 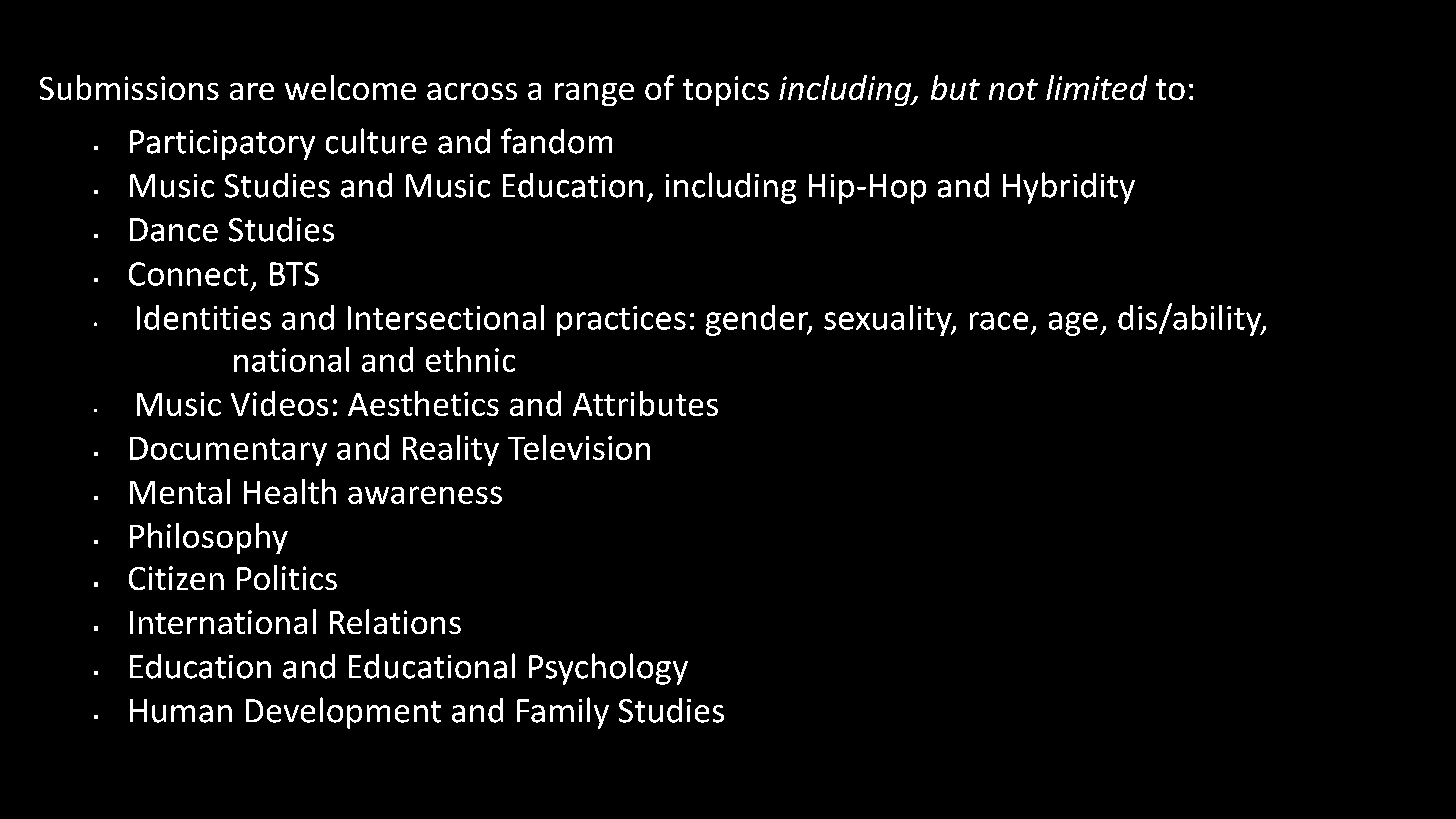 I want to click on not, so click(x=1013, y=89).
